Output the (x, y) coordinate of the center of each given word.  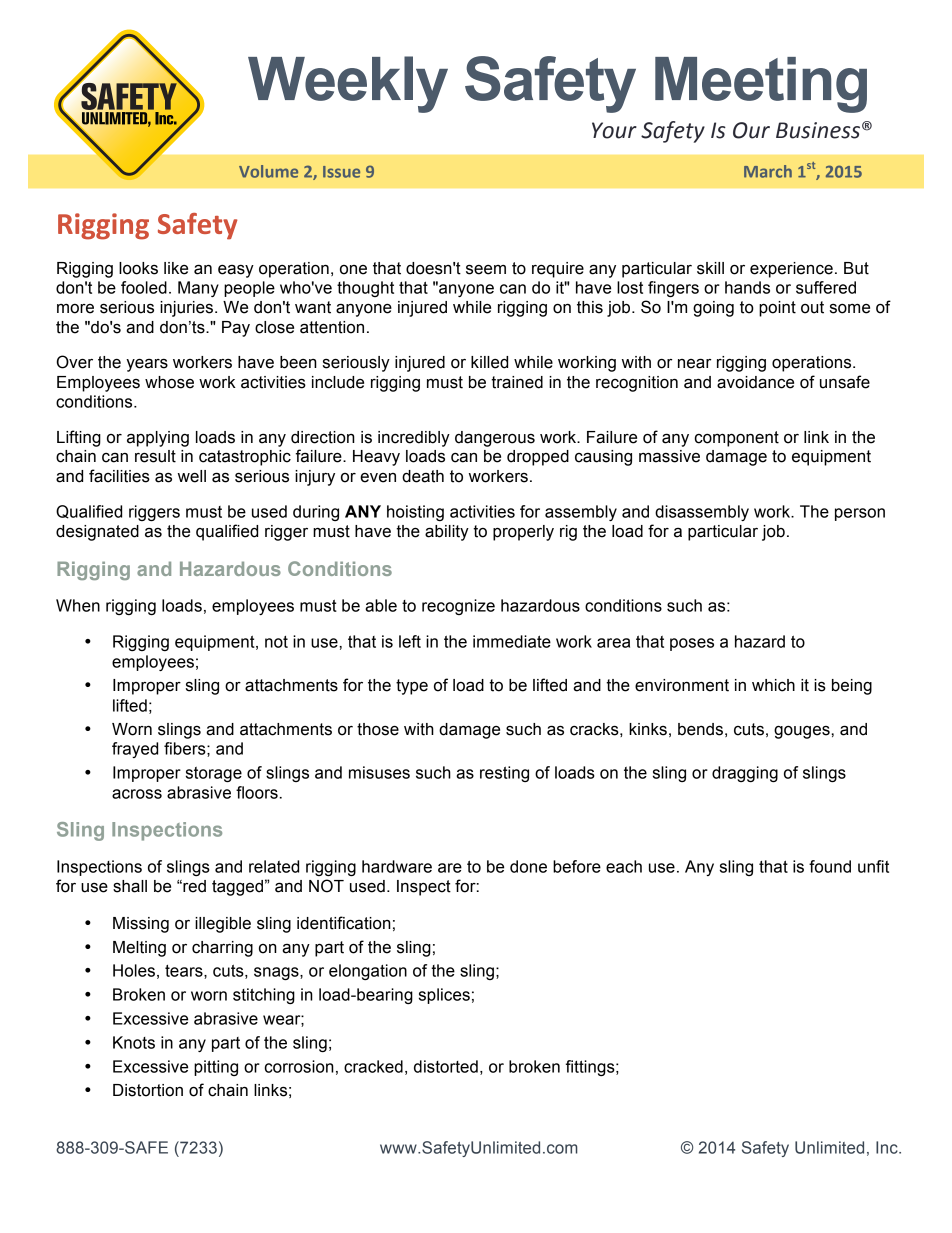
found (830, 866)
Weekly (348, 84)
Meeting (761, 85)
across (137, 794)
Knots (134, 1042)
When (78, 605)
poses (692, 644)
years (147, 365)
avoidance (755, 382)
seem (486, 269)
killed (489, 362)
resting (504, 774)
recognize (458, 607)
